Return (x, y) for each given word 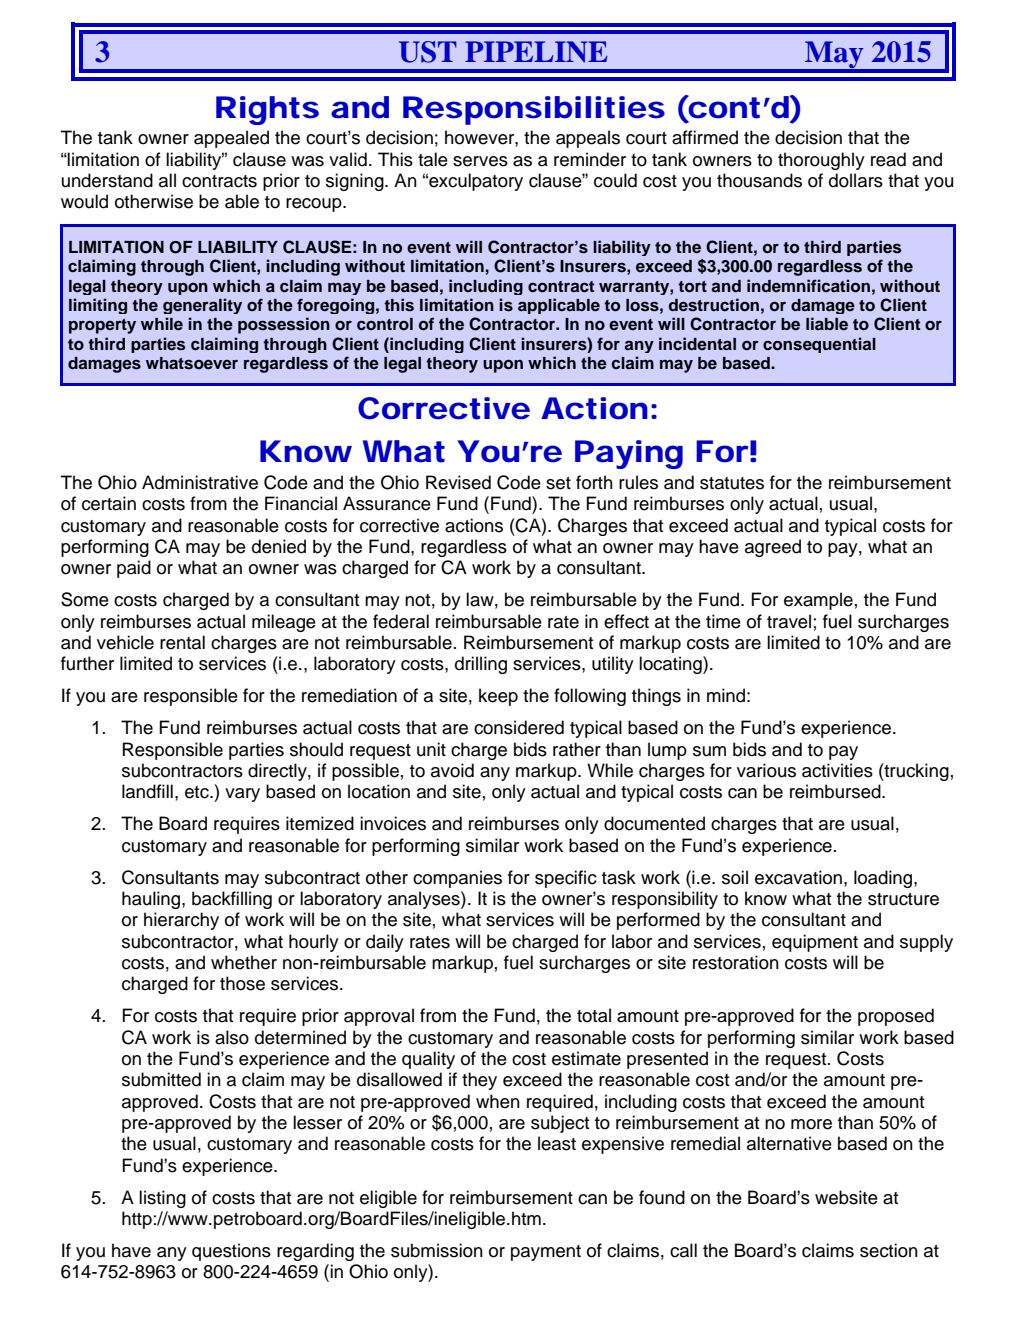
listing (162, 1199)
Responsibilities (534, 110)
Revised (458, 482)
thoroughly (821, 161)
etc (198, 792)
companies (457, 879)
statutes (732, 483)
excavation (798, 877)
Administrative (200, 482)
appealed (231, 139)
